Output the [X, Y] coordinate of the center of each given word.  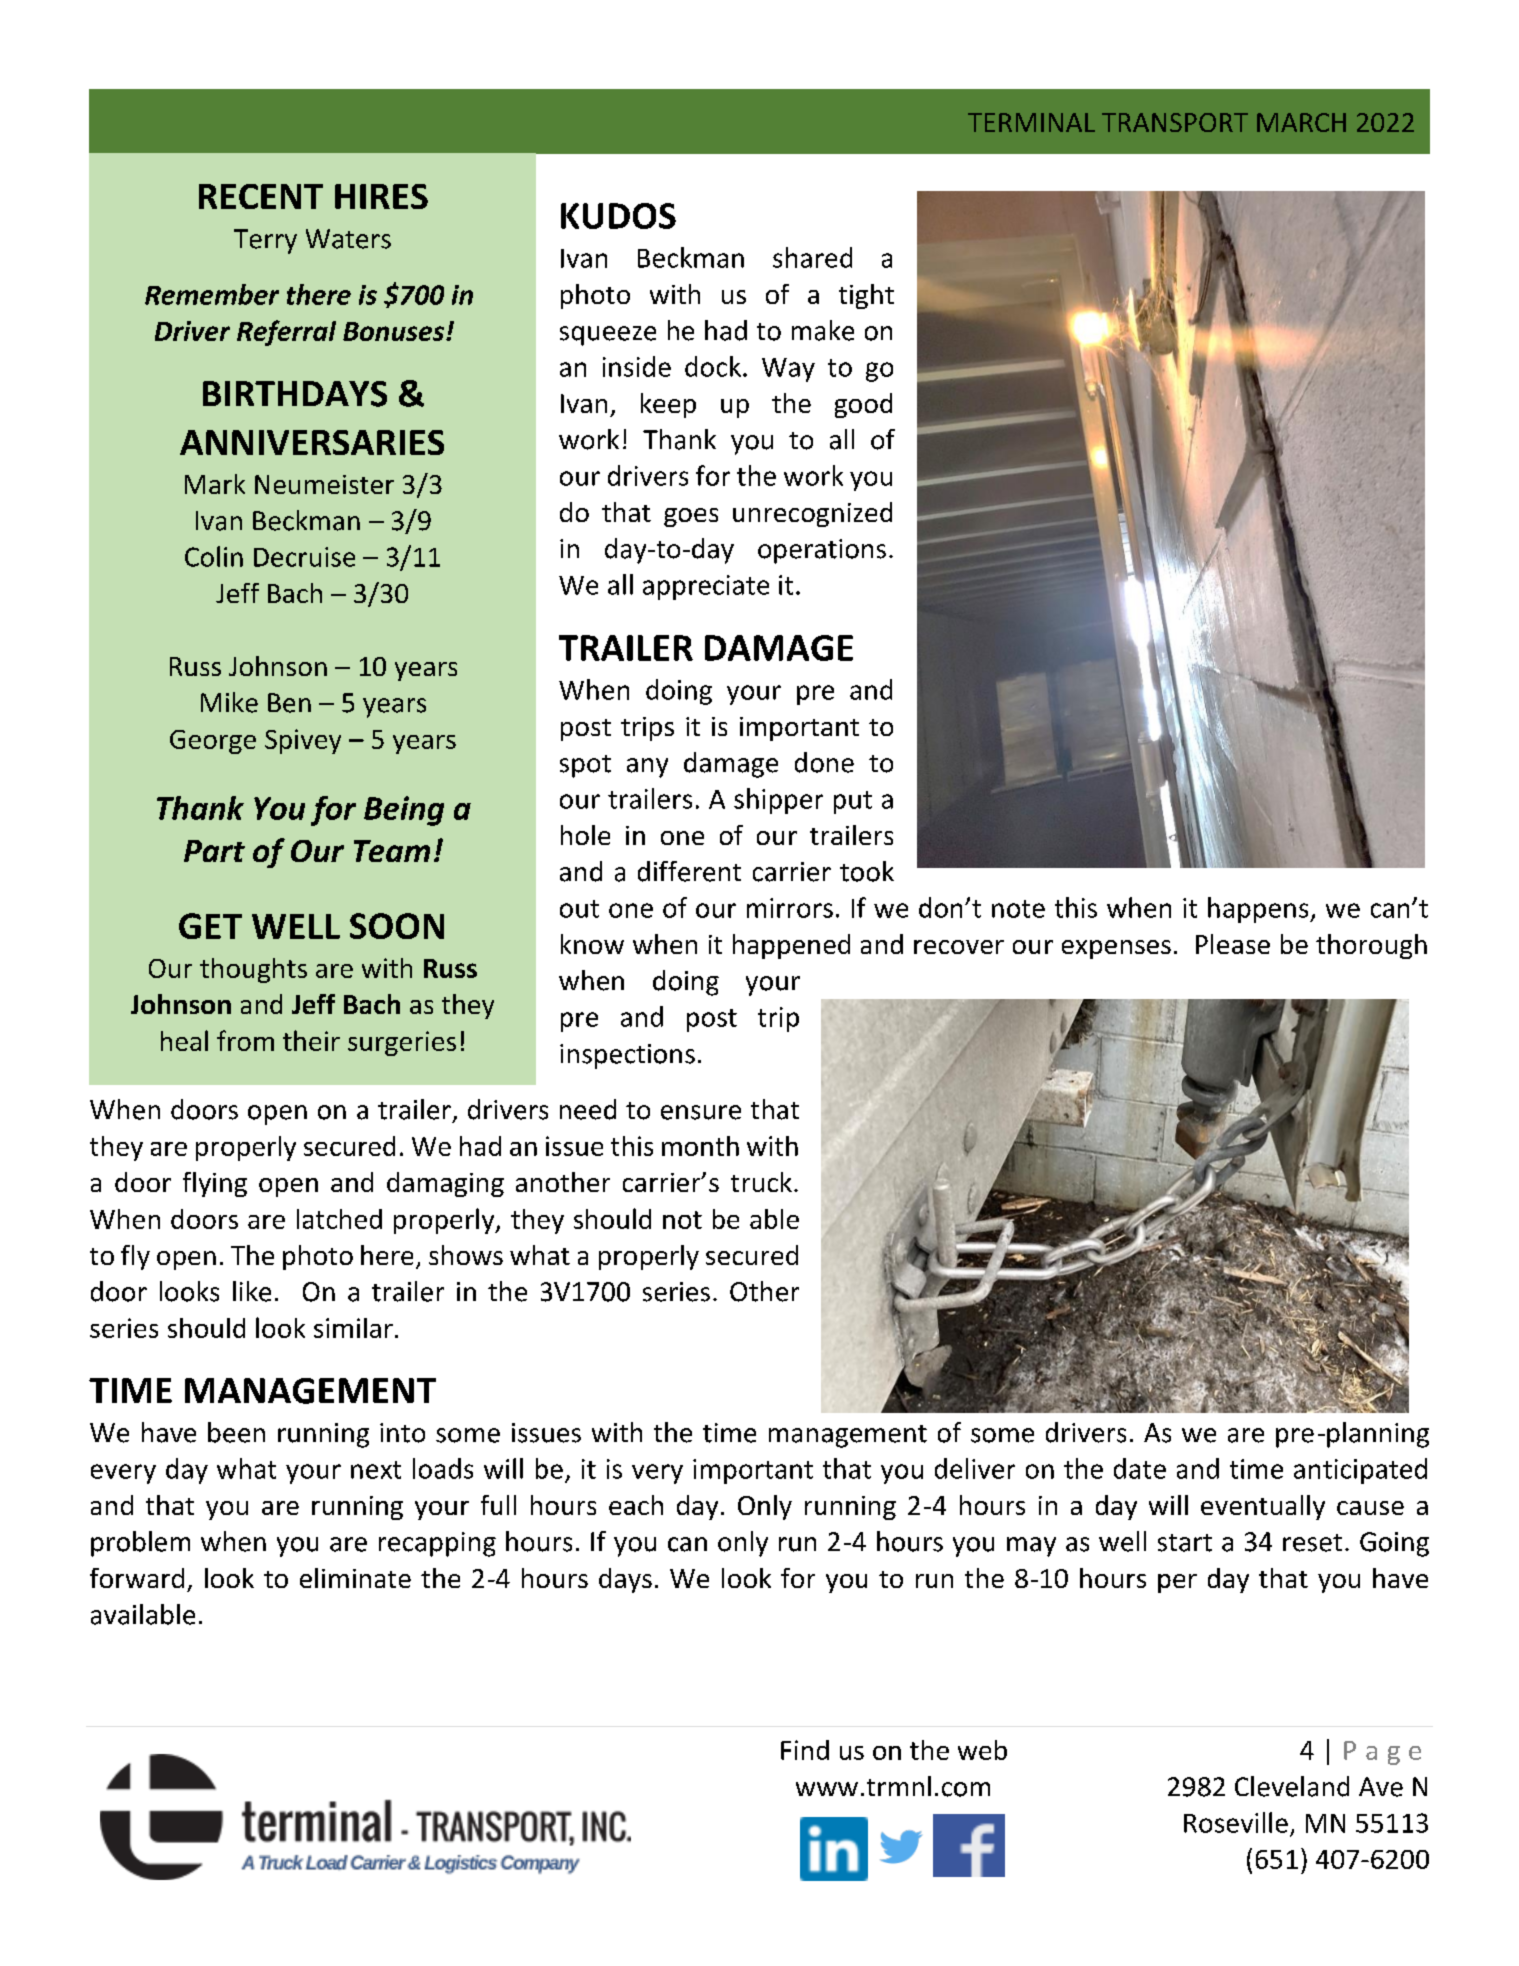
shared [812, 257]
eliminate [355, 1578]
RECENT [261, 196]
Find [805, 1750]
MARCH [1301, 122]
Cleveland [1292, 1786]
